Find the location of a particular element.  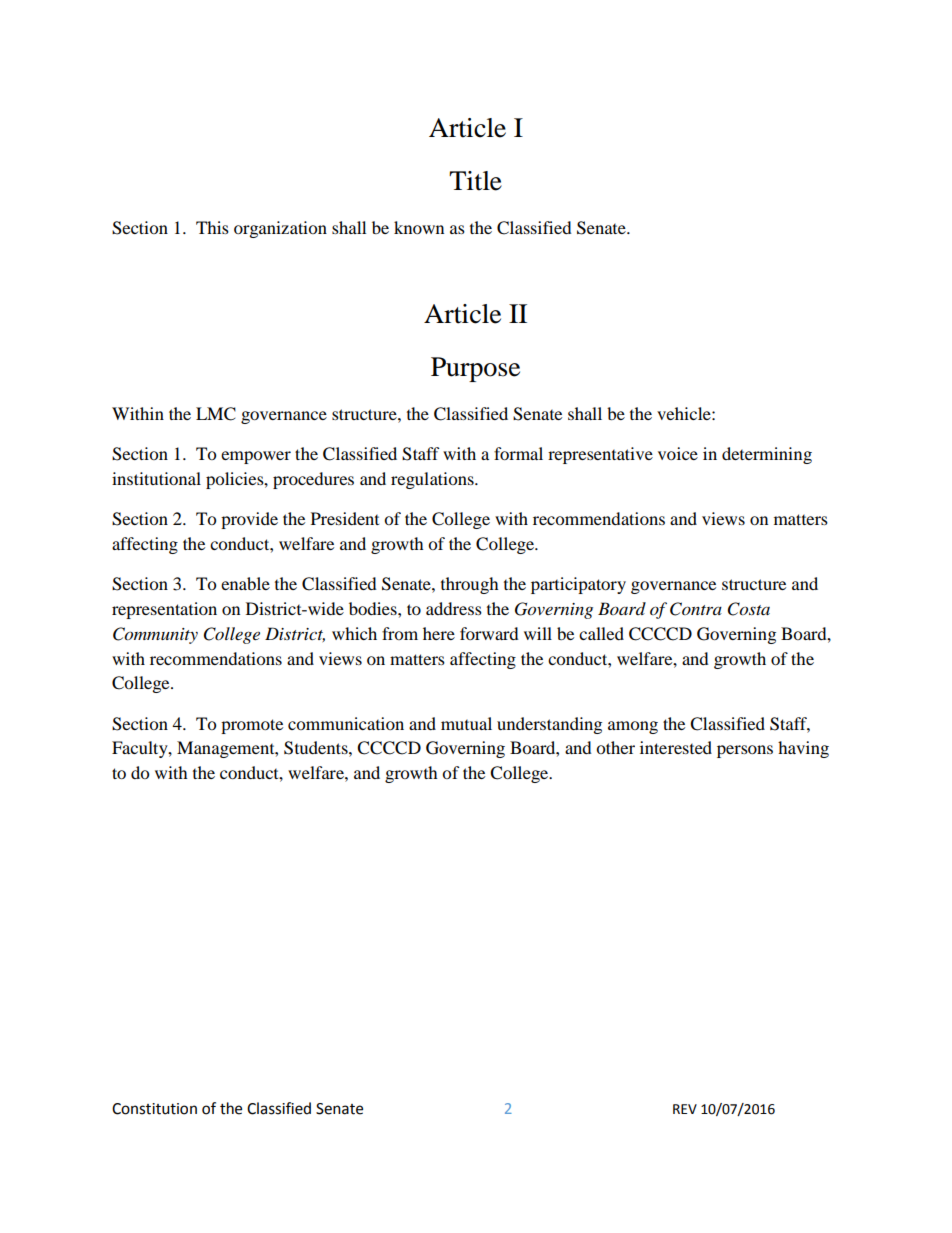

Title is located at coordinates (475, 181).
